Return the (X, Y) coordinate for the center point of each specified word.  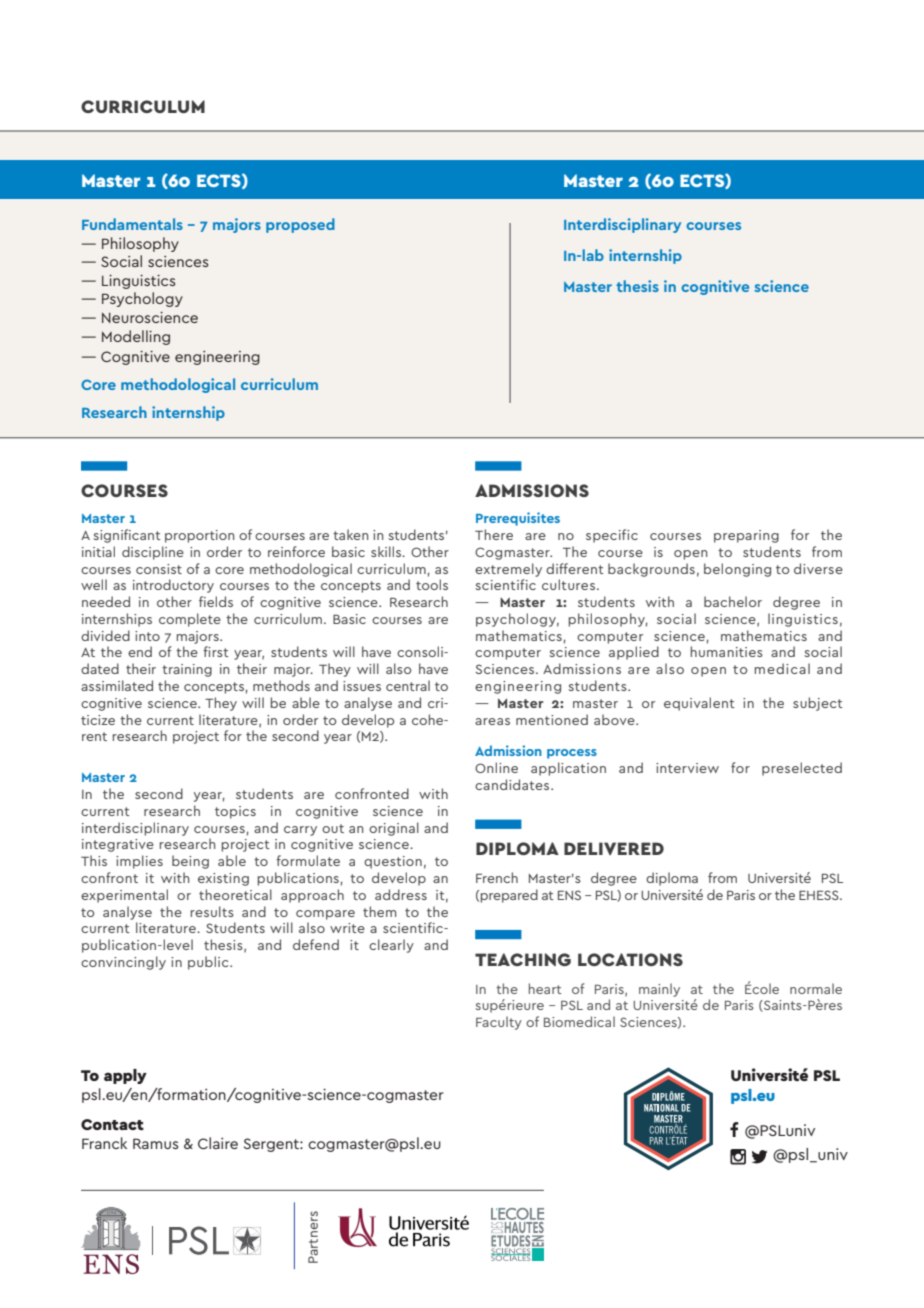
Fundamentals (132, 224)
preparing (746, 536)
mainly (659, 990)
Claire (218, 1143)
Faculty (499, 1023)
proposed (300, 225)
